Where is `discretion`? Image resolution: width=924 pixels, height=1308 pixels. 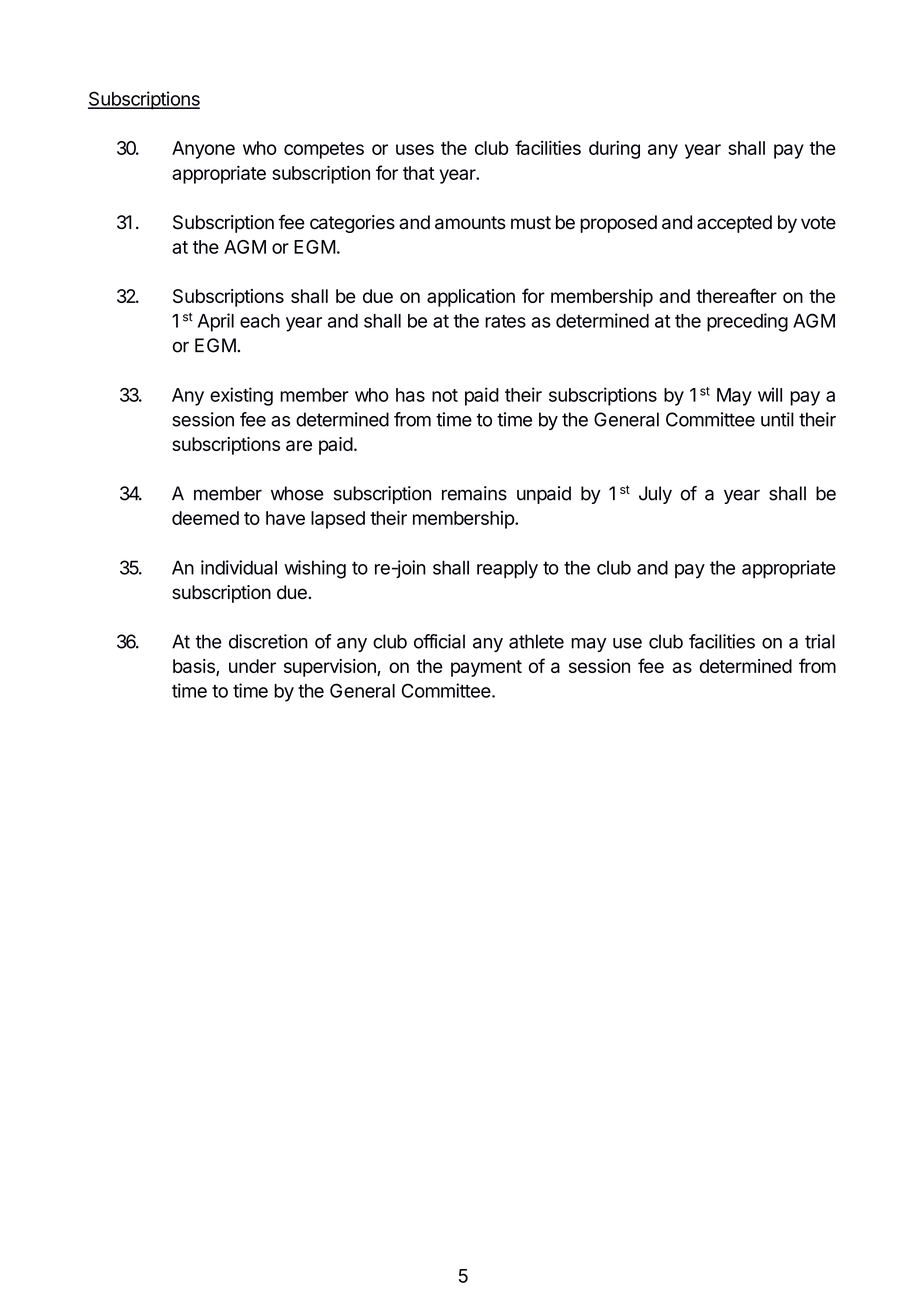 discretion is located at coordinates (268, 641).
